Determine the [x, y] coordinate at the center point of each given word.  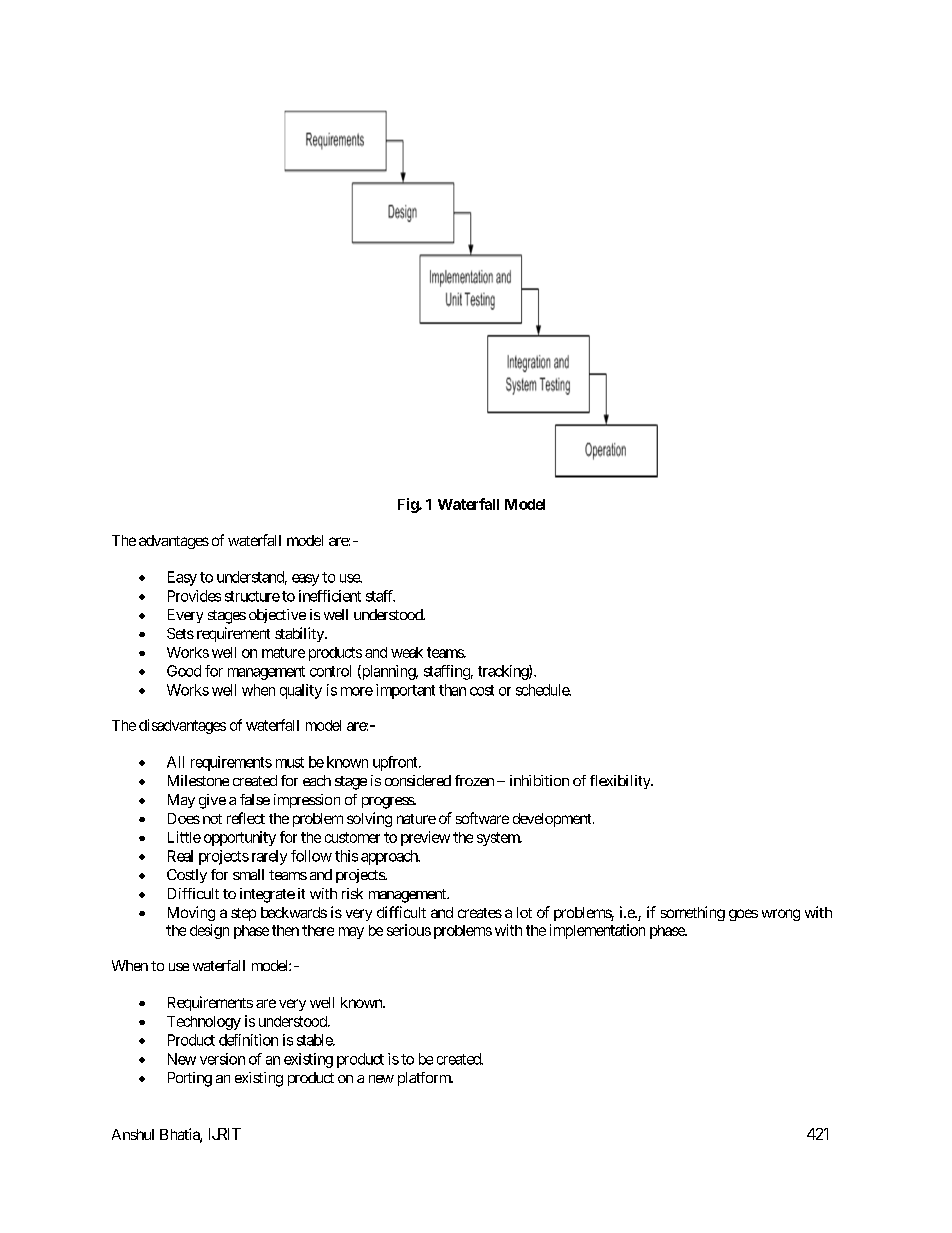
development [553, 820]
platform [425, 1079]
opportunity [240, 838]
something [693, 913]
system [499, 839]
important [405, 691]
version [222, 1059]
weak [407, 652]
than [452, 690]
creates [480, 913]
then [285, 930]
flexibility [621, 782]
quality [301, 691]
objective [277, 616]
